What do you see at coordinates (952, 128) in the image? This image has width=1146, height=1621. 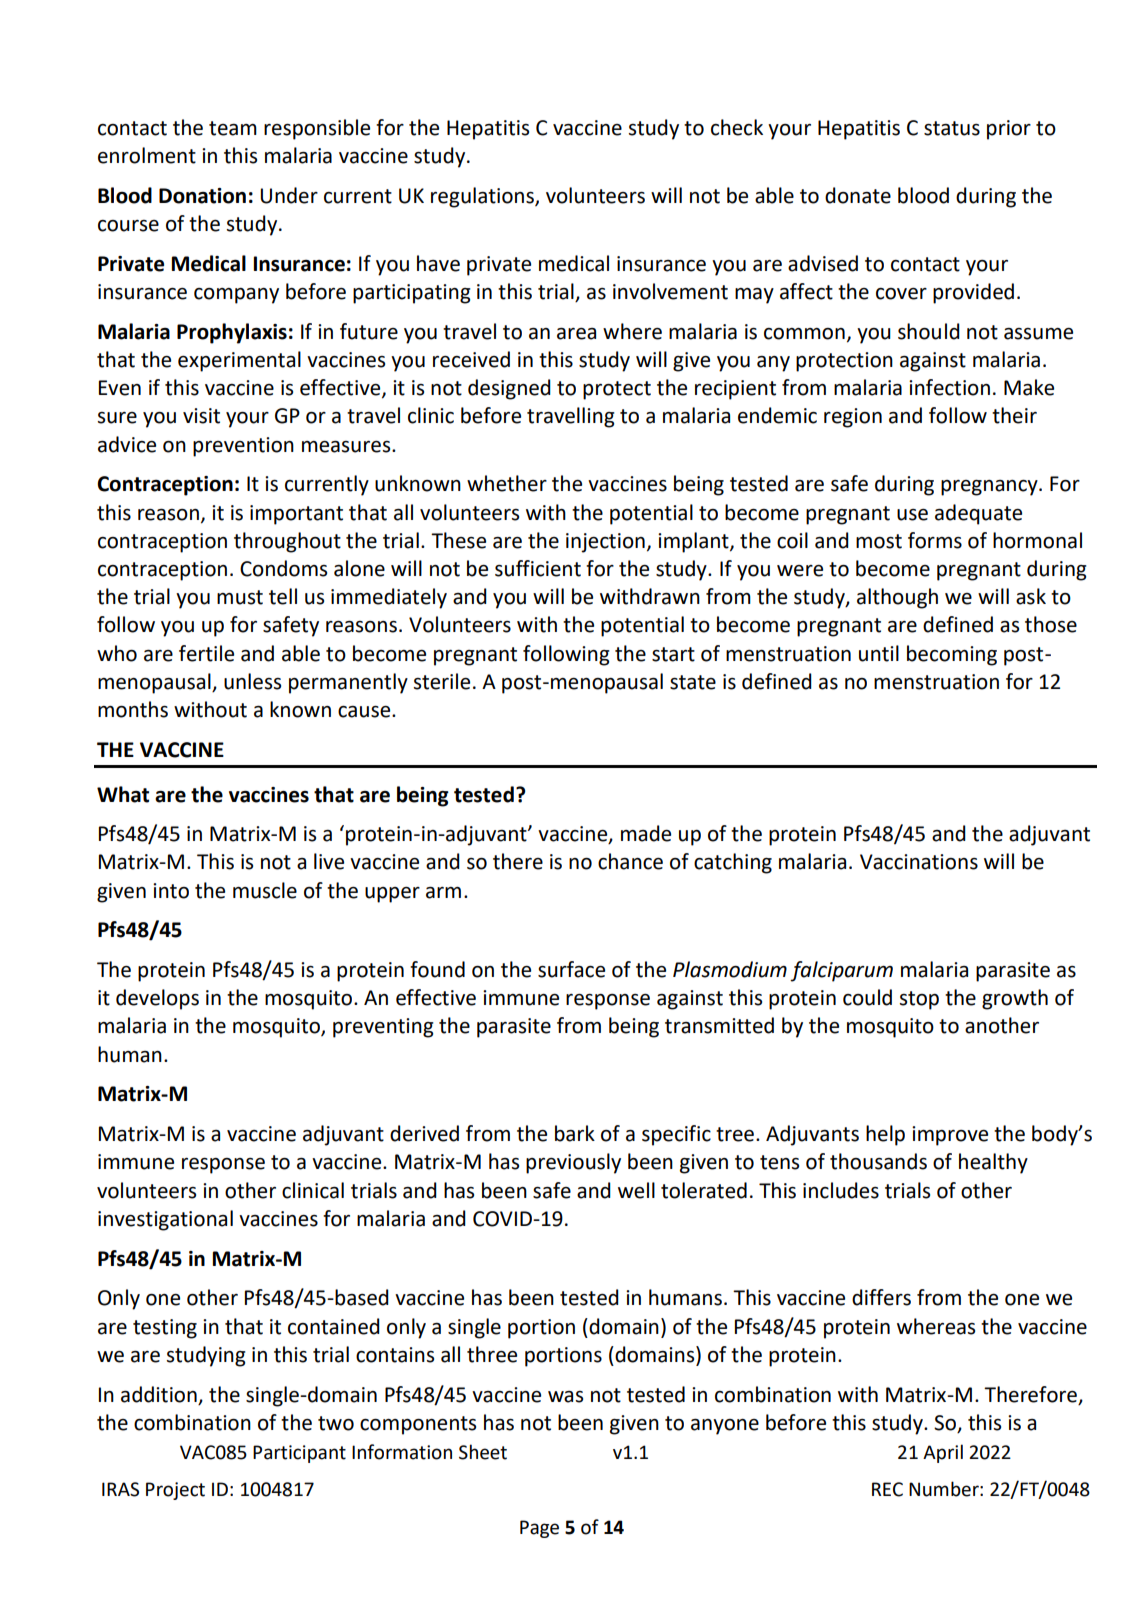 I see `status` at bounding box center [952, 128].
